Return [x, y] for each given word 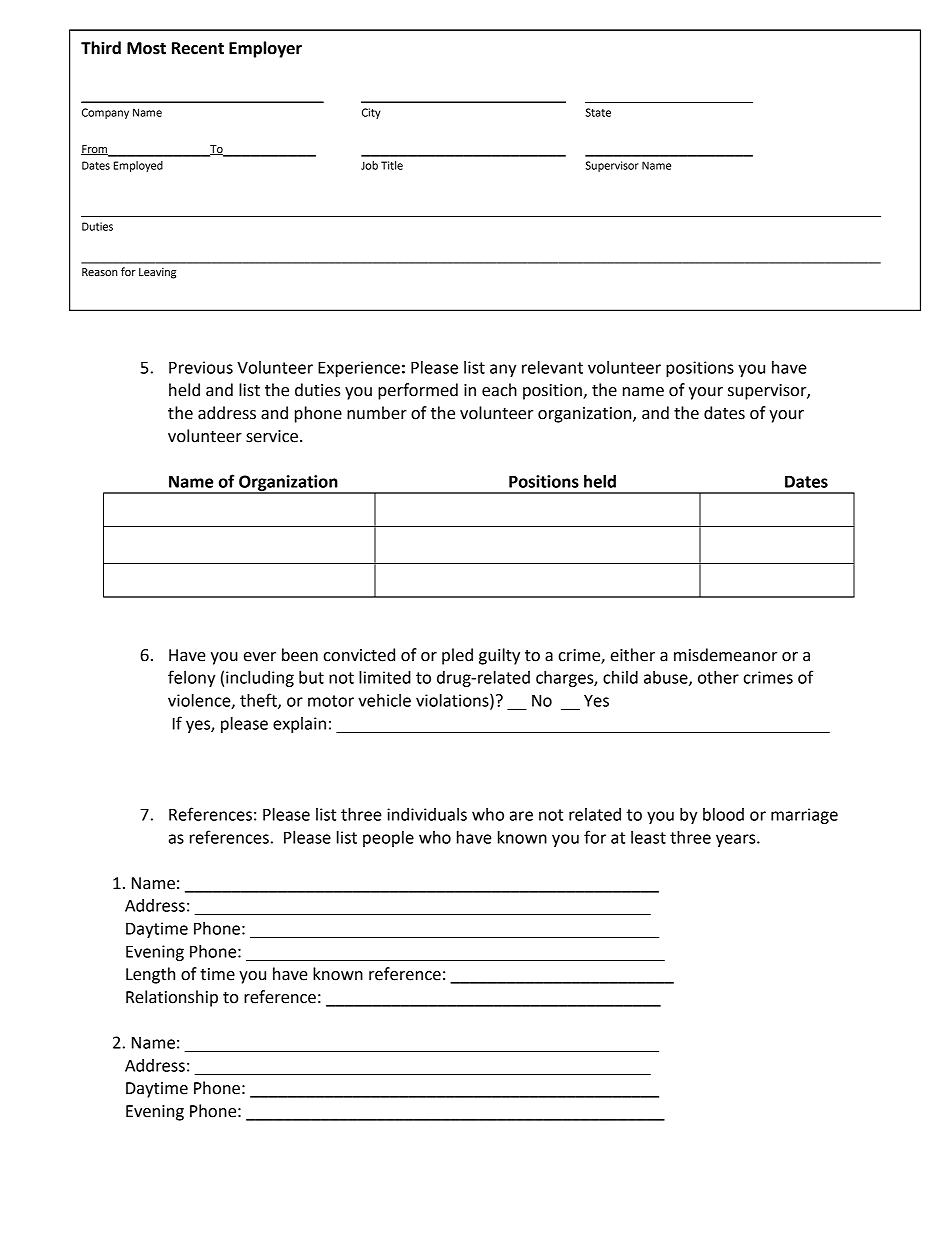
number [377, 413]
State [598, 112]
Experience [359, 369]
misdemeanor [725, 655]
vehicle [384, 700]
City [371, 113]
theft [259, 701]
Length [150, 975]
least [648, 837]
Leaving [157, 273]
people [388, 839]
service [272, 436]
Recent [198, 48]
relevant [552, 367]
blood [723, 814]
